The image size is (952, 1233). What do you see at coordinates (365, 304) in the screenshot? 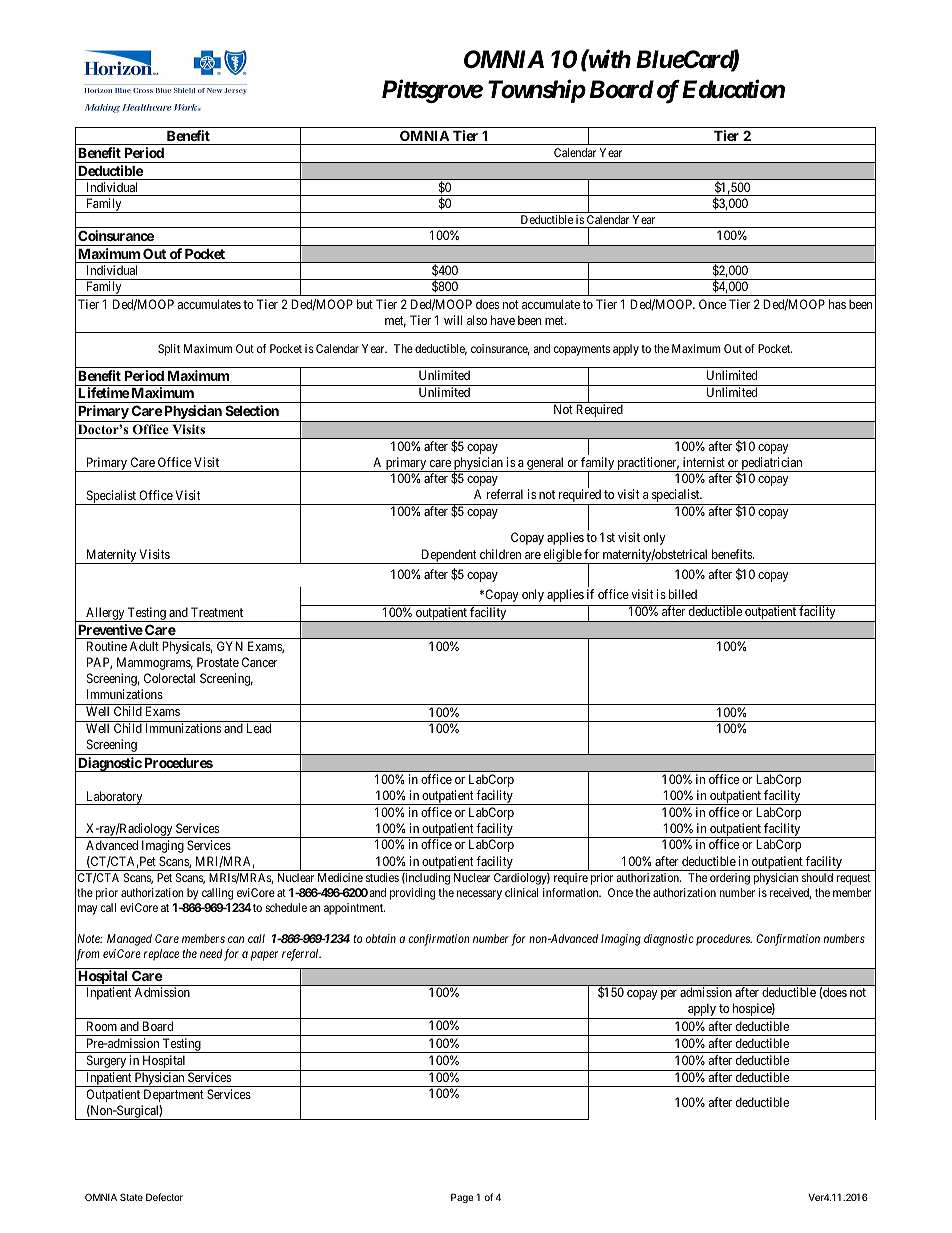
I see `but` at bounding box center [365, 304].
